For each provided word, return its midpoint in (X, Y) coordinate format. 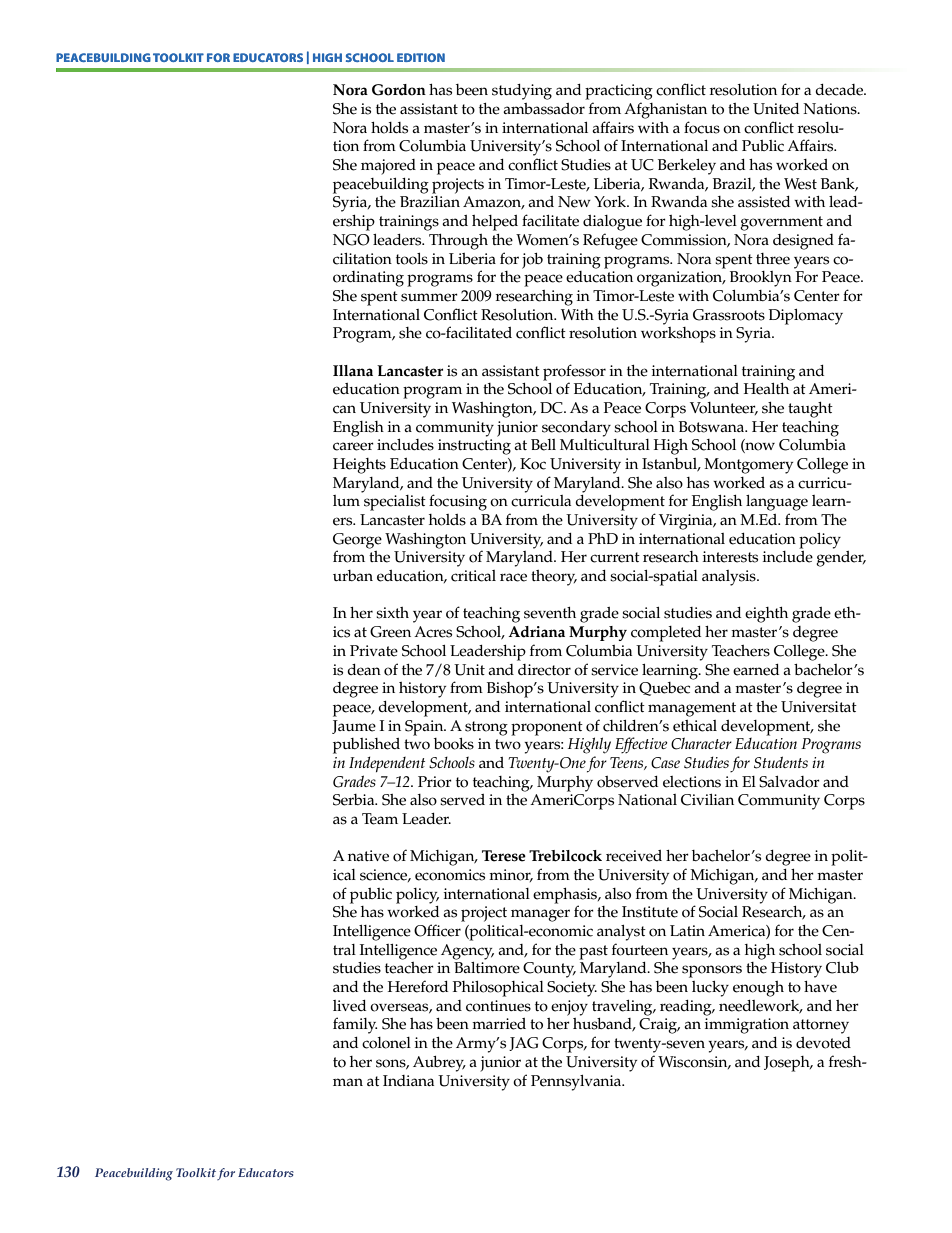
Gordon (399, 90)
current (615, 557)
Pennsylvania (577, 1083)
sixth (392, 613)
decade (840, 90)
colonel (386, 1043)
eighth (766, 615)
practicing (619, 92)
